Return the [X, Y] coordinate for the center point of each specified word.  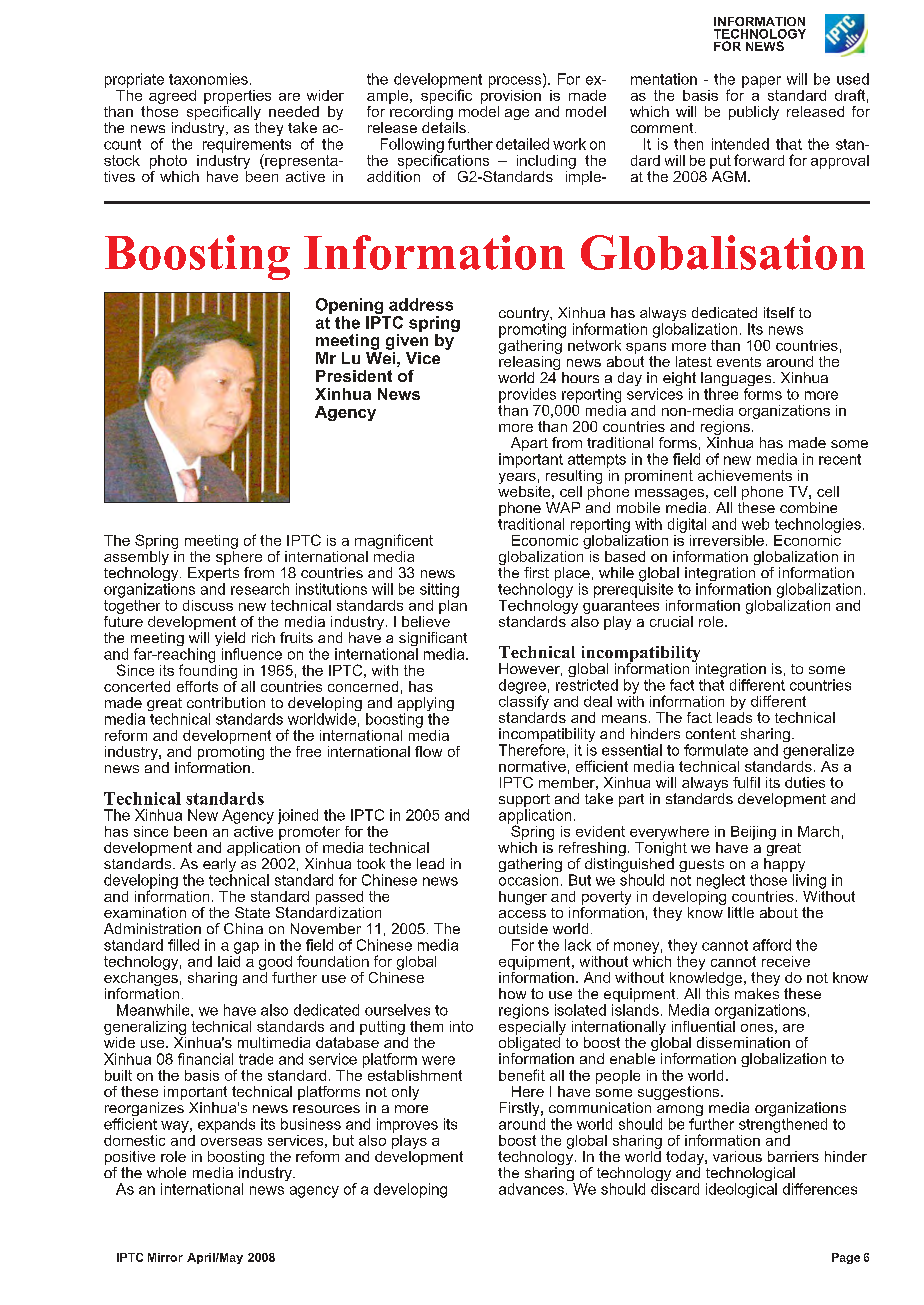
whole [166, 1172]
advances [531, 1189]
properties [237, 97]
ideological [741, 1190]
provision [511, 95]
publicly [754, 113]
